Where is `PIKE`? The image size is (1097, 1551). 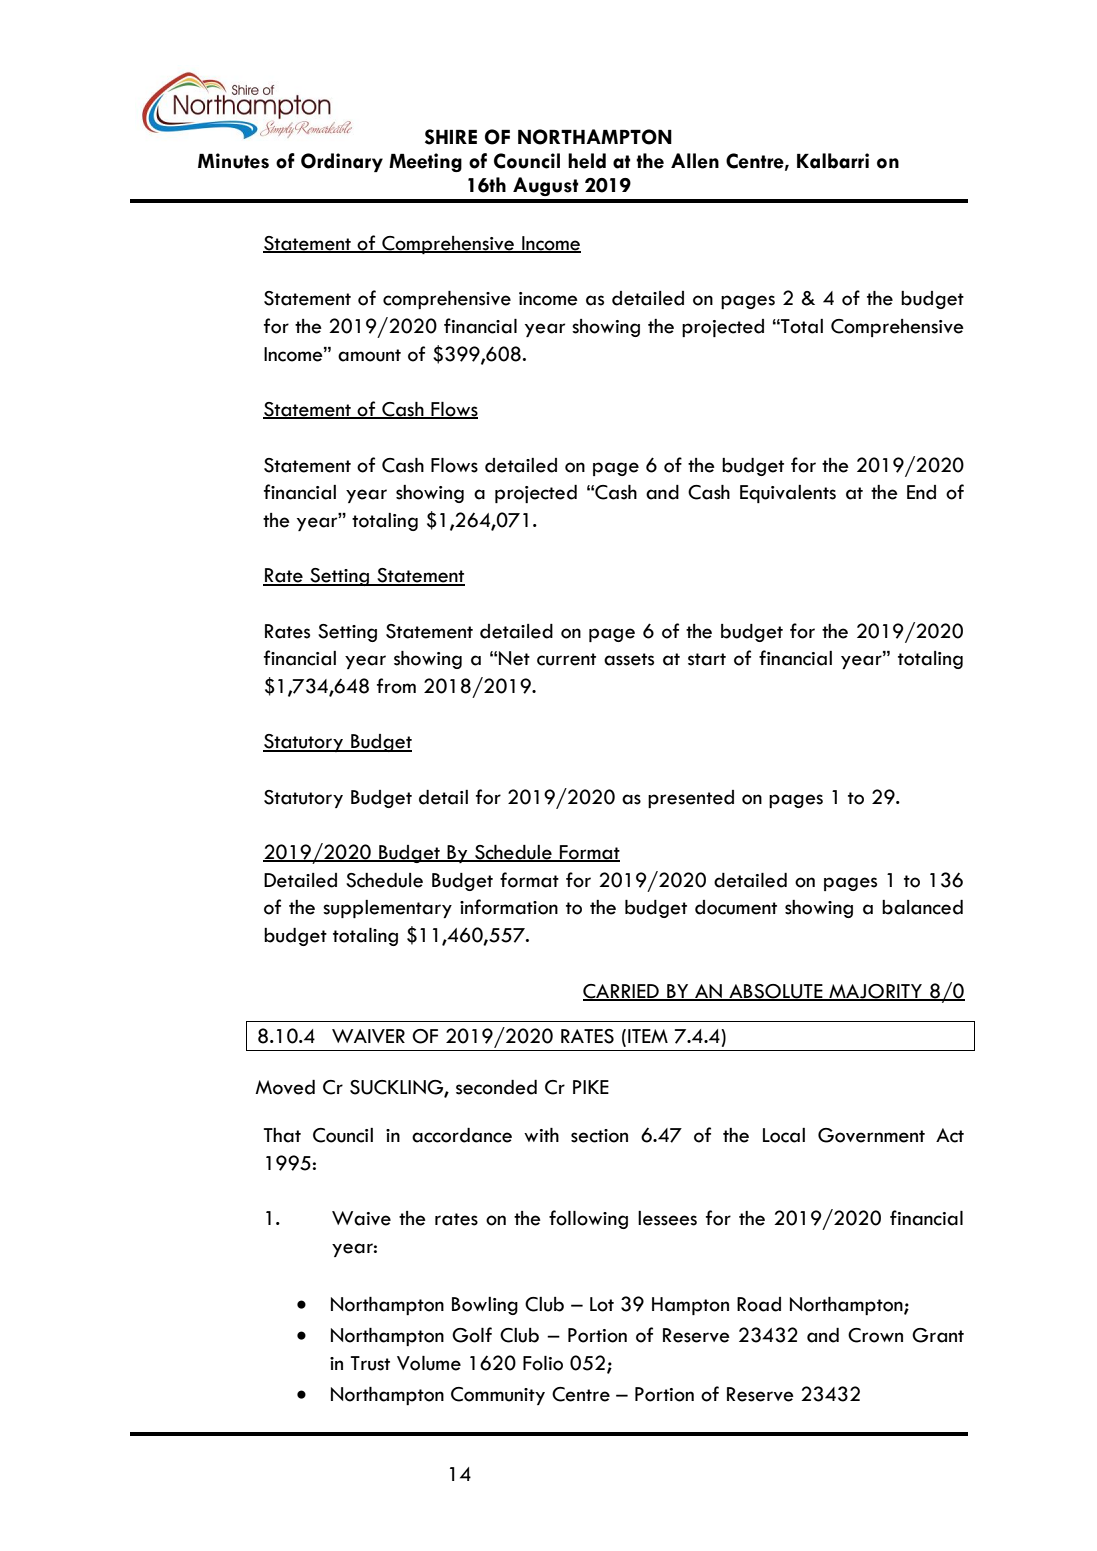
PIKE is located at coordinates (591, 1087).
